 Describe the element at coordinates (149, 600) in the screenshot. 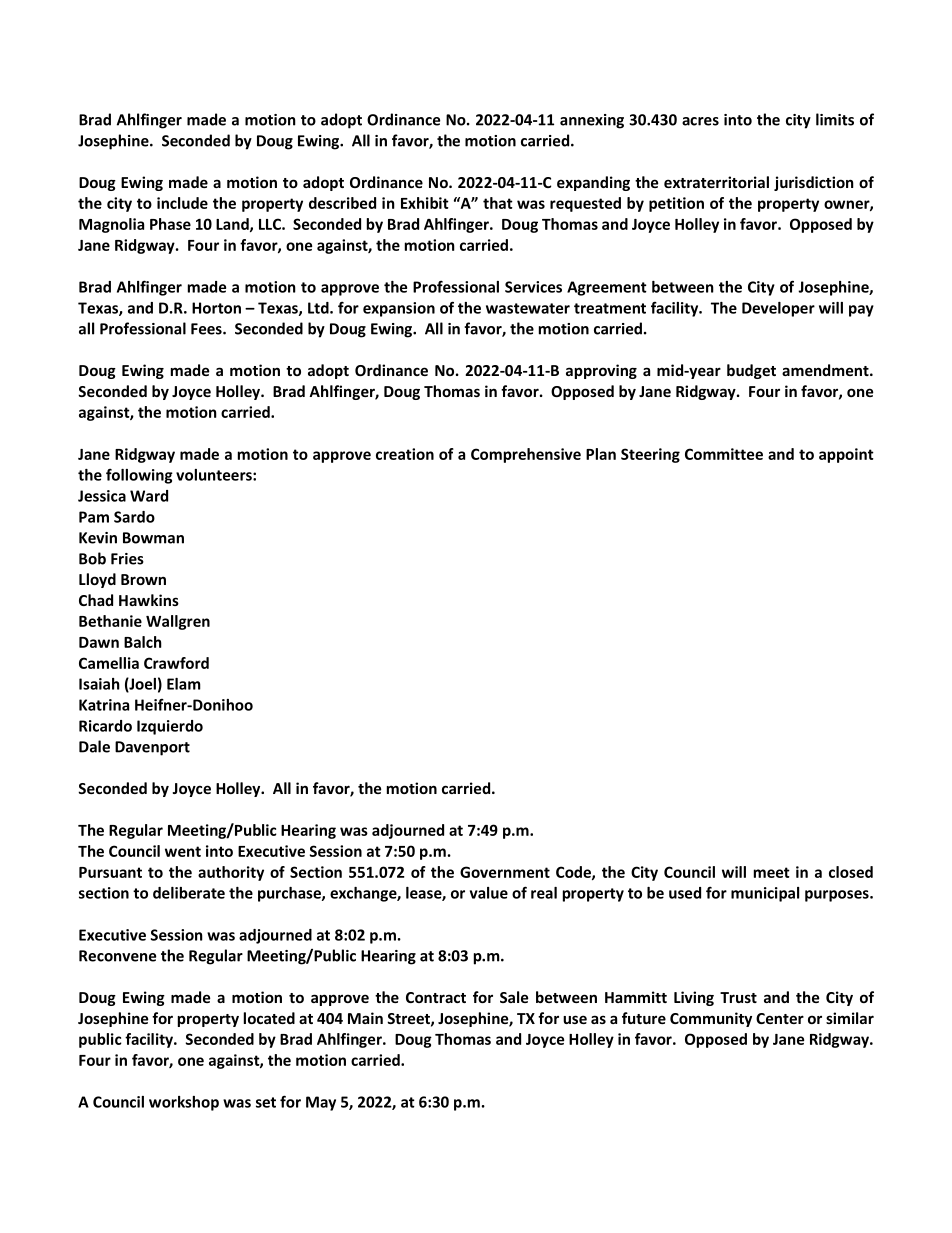

I see `Hawkins` at that location.
